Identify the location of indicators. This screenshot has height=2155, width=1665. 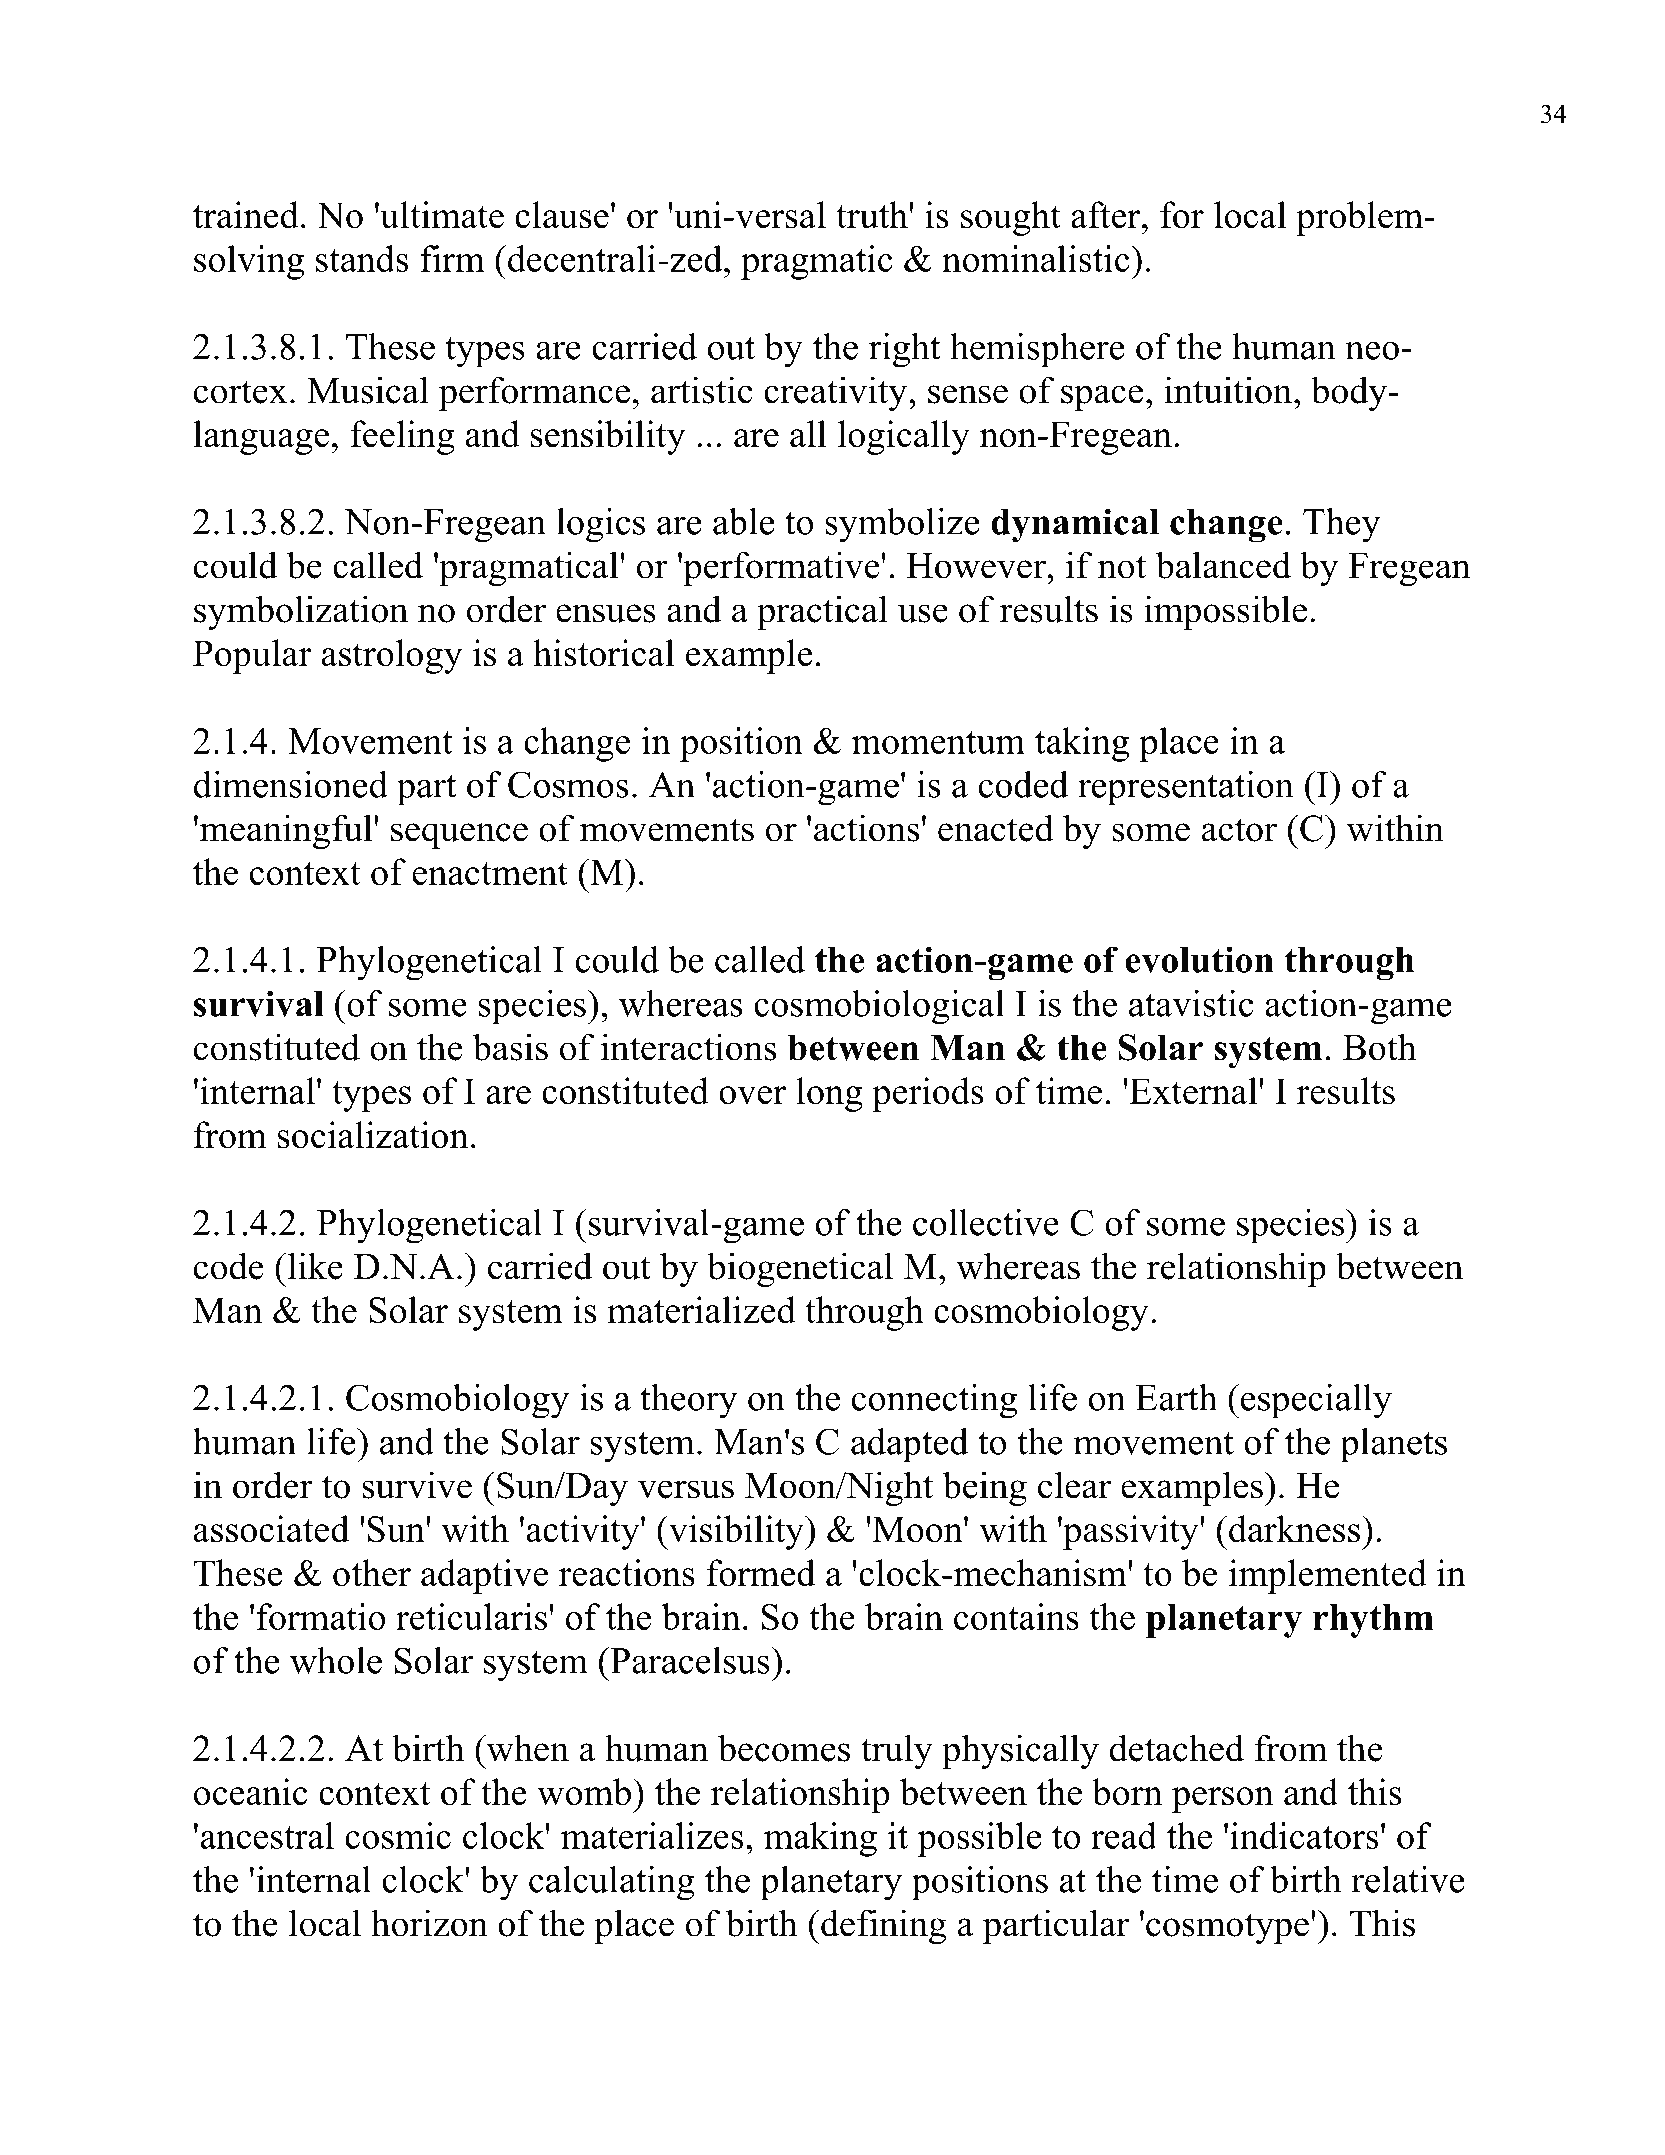
(1304, 1835).
